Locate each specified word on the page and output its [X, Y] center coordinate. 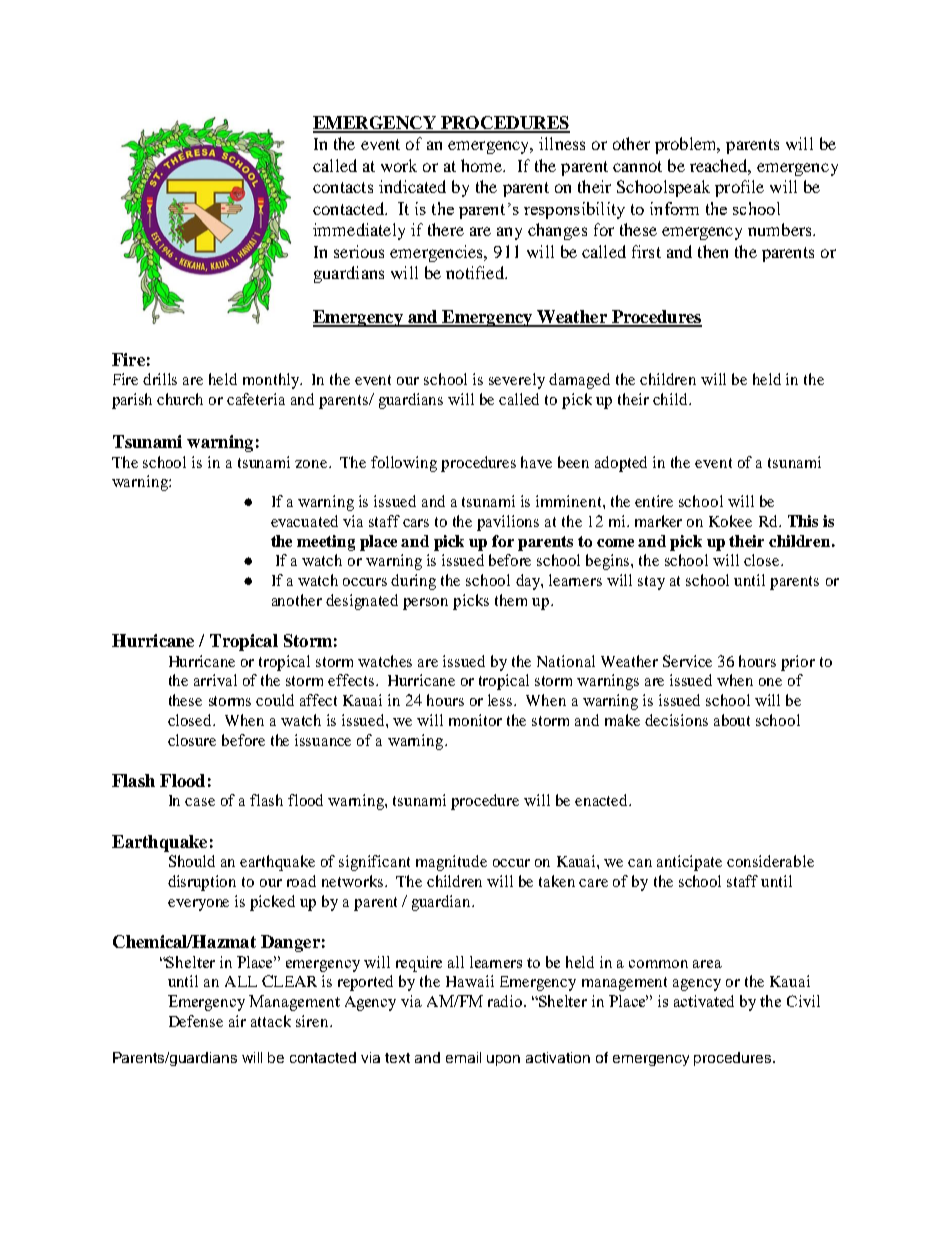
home [483, 165]
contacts [343, 187]
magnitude [451, 863]
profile [739, 188]
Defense [196, 1021]
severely [517, 381]
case [200, 802]
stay [651, 583]
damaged [579, 381]
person [425, 604]
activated [704, 1001]
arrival [215, 680]
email [463, 1057]
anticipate [689, 863]
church [180, 399]
